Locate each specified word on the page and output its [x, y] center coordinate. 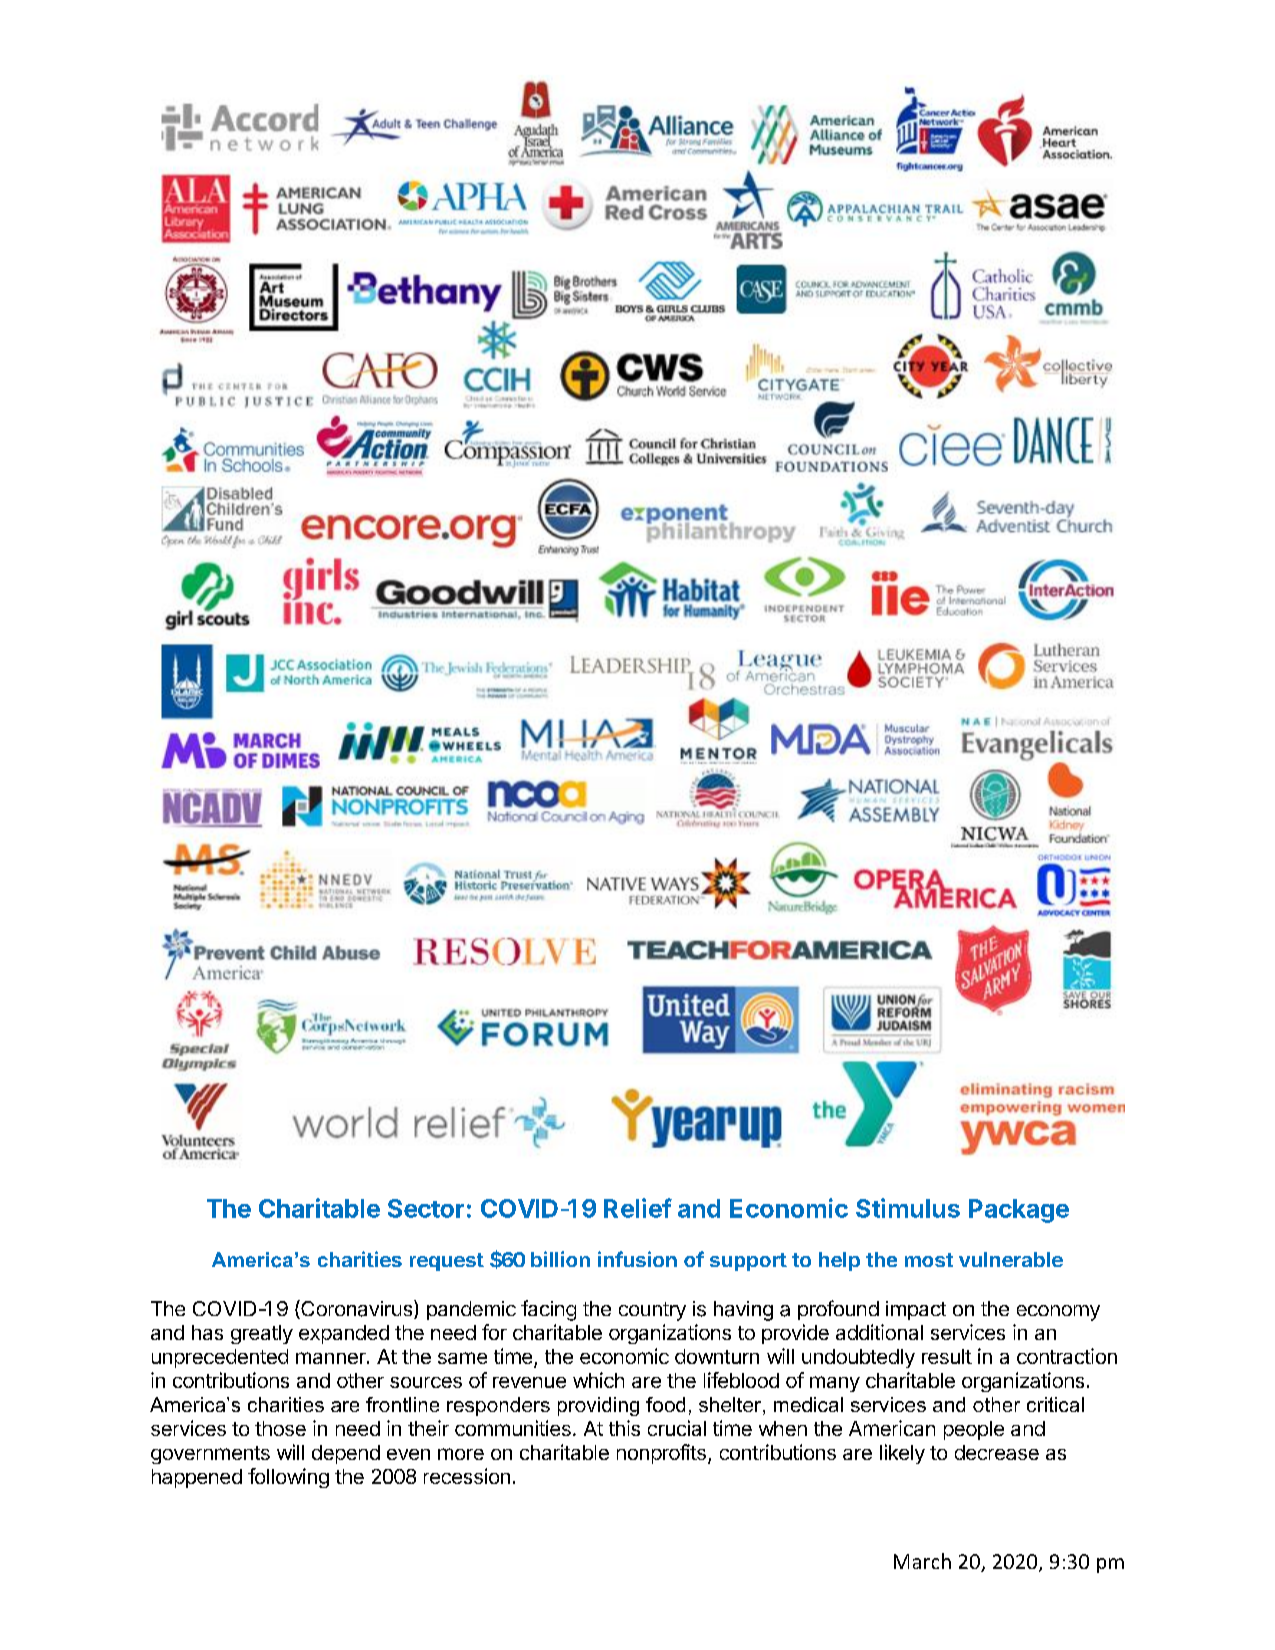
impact [916, 1310]
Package [1019, 1211]
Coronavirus [357, 1309]
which [598, 1380]
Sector [426, 1208]
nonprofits [661, 1454]
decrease [997, 1452]
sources [426, 1382]
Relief [638, 1208]
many [835, 1384]
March [922, 1561]
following [288, 1478]
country [652, 1311]
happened [197, 1478]
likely [902, 1454]
